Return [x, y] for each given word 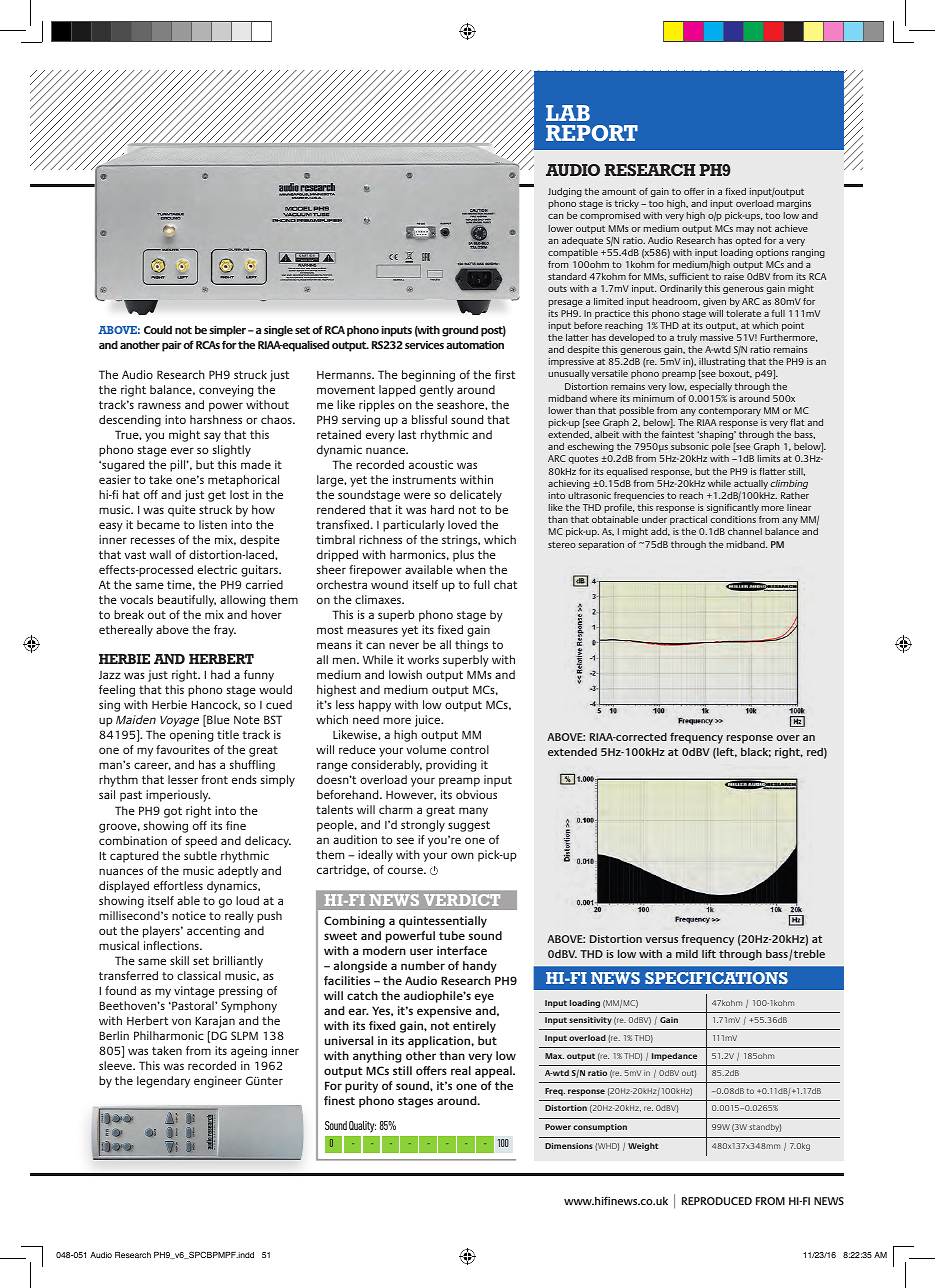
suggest [469, 826]
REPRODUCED [717, 1201]
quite [182, 511]
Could [158, 329]
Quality [362, 1127]
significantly [733, 508]
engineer [218, 1082]
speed [201, 842]
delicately [476, 496]
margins [794, 204]
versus [661, 940]
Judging [565, 192]
